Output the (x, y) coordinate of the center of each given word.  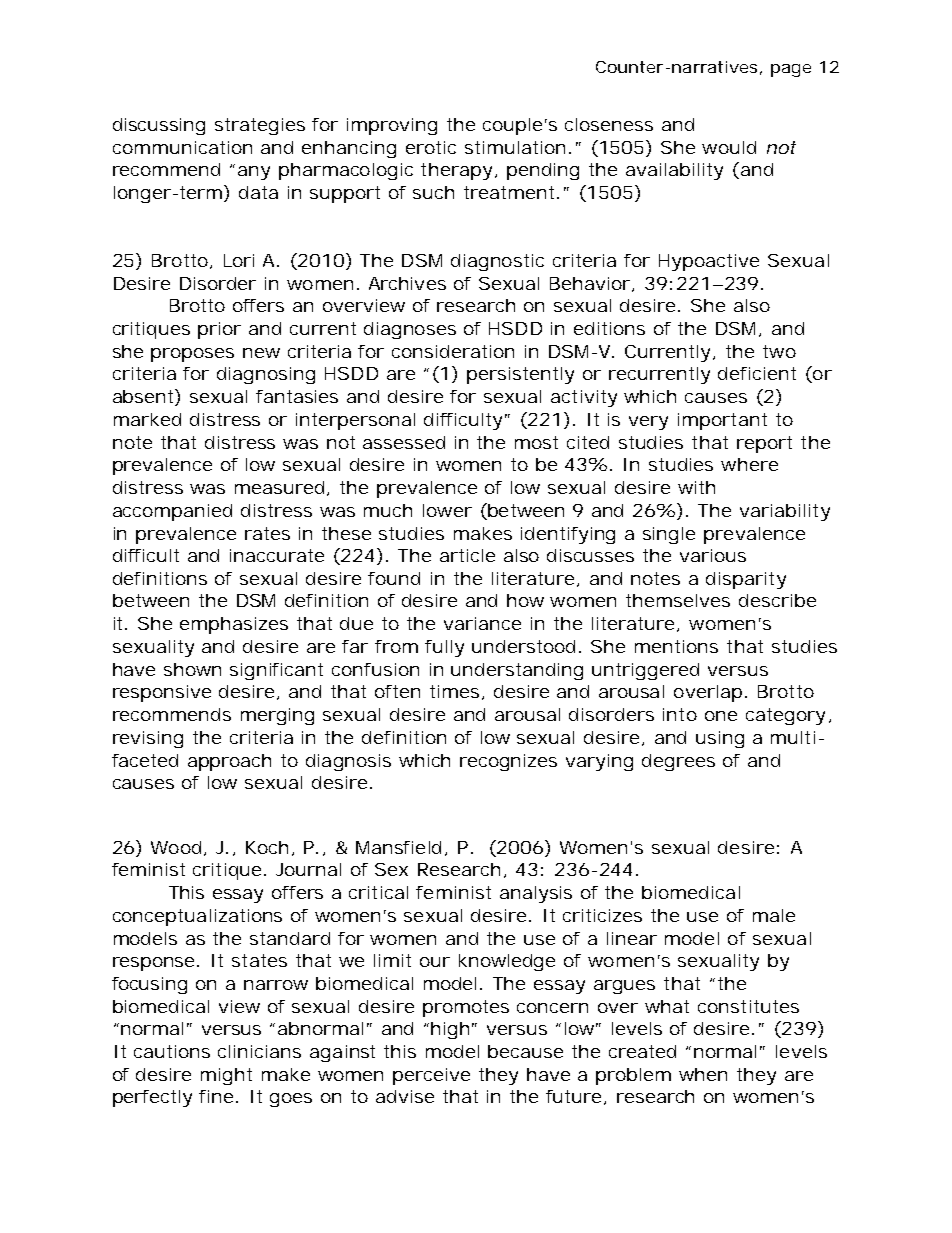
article (467, 555)
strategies (260, 126)
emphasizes (234, 625)
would (729, 147)
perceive (431, 1076)
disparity (746, 580)
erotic (431, 147)
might (226, 1076)
